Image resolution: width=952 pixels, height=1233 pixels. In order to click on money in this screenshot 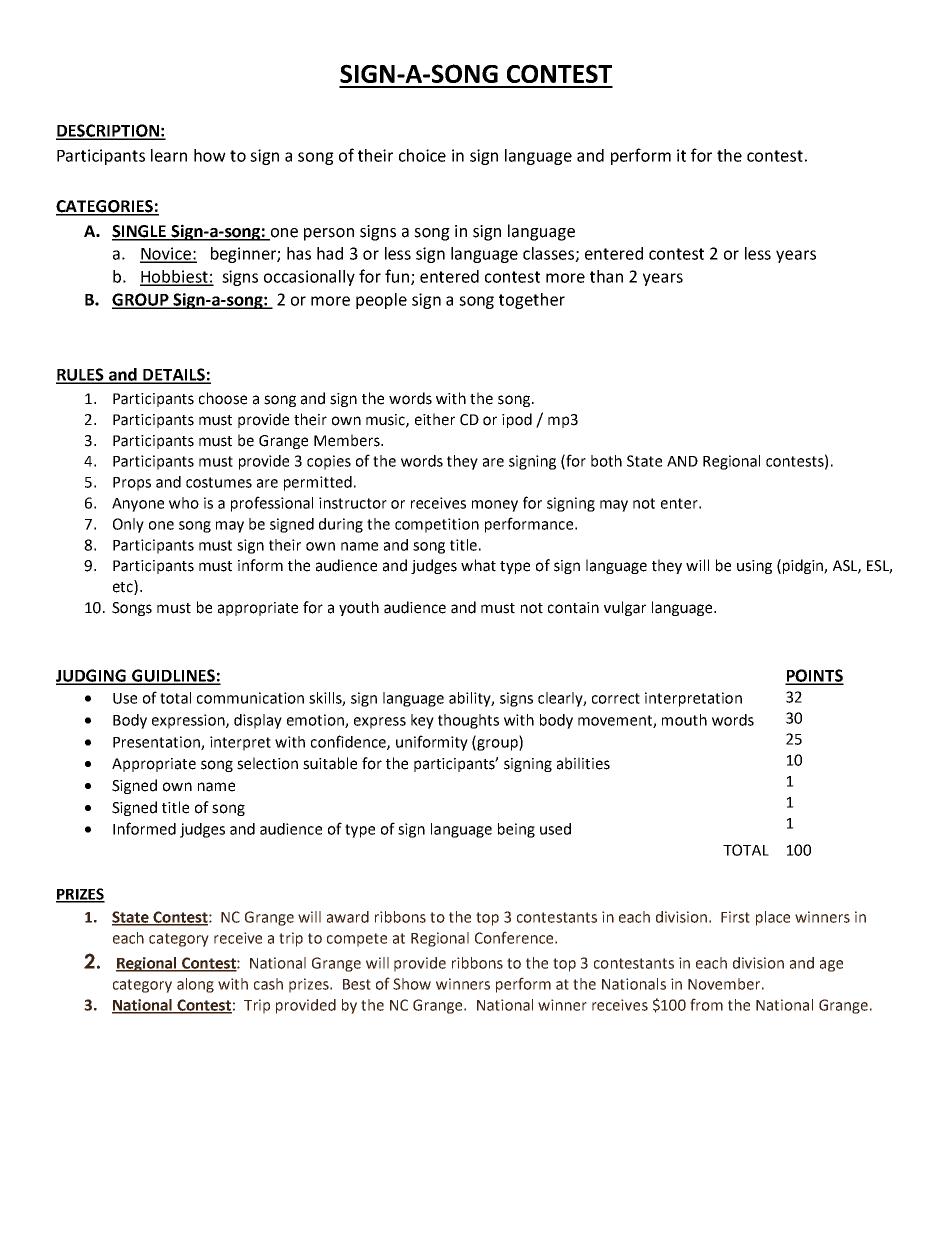, I will do `click(495, 506)`.
